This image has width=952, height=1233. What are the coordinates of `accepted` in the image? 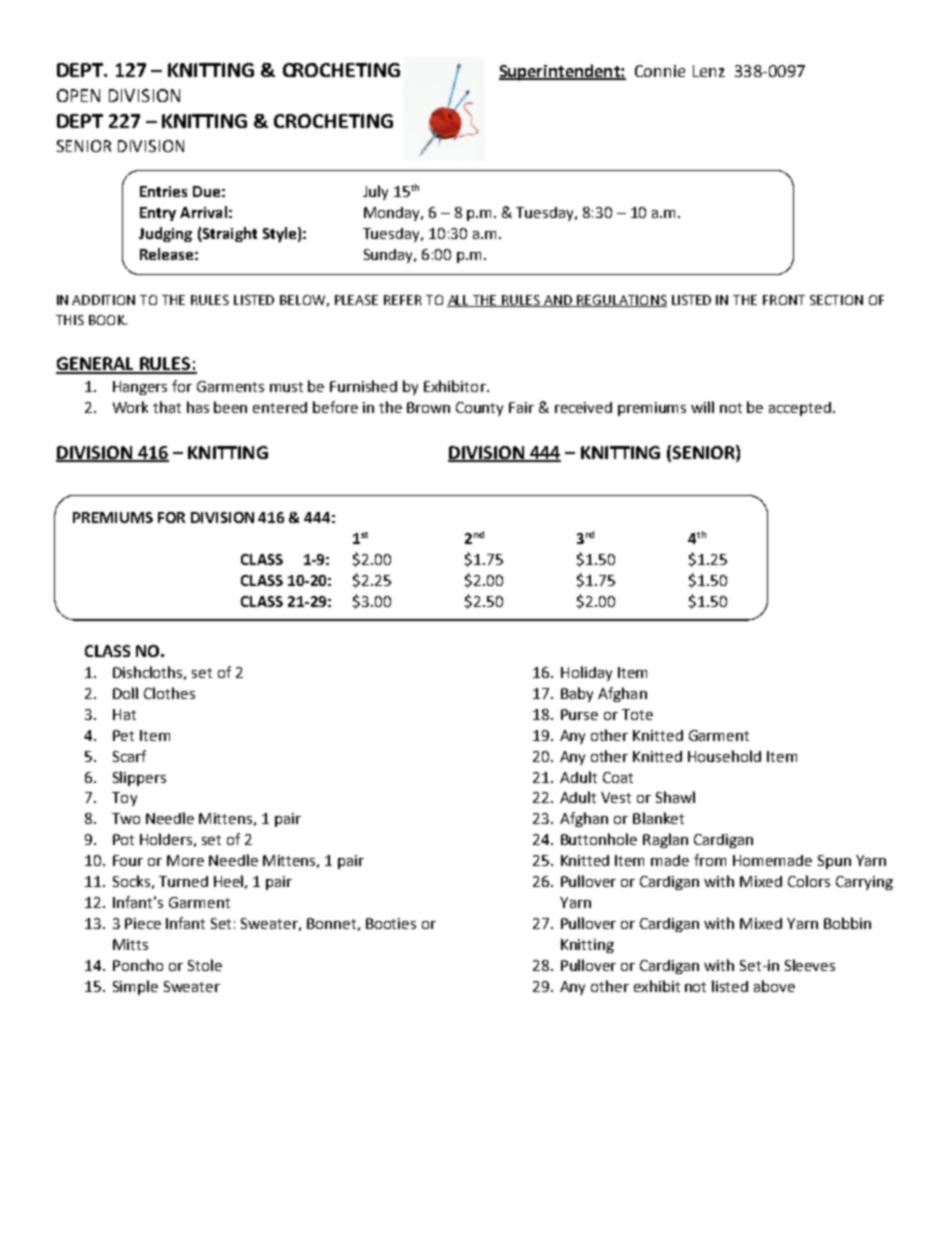 It's located at (800, 409).
